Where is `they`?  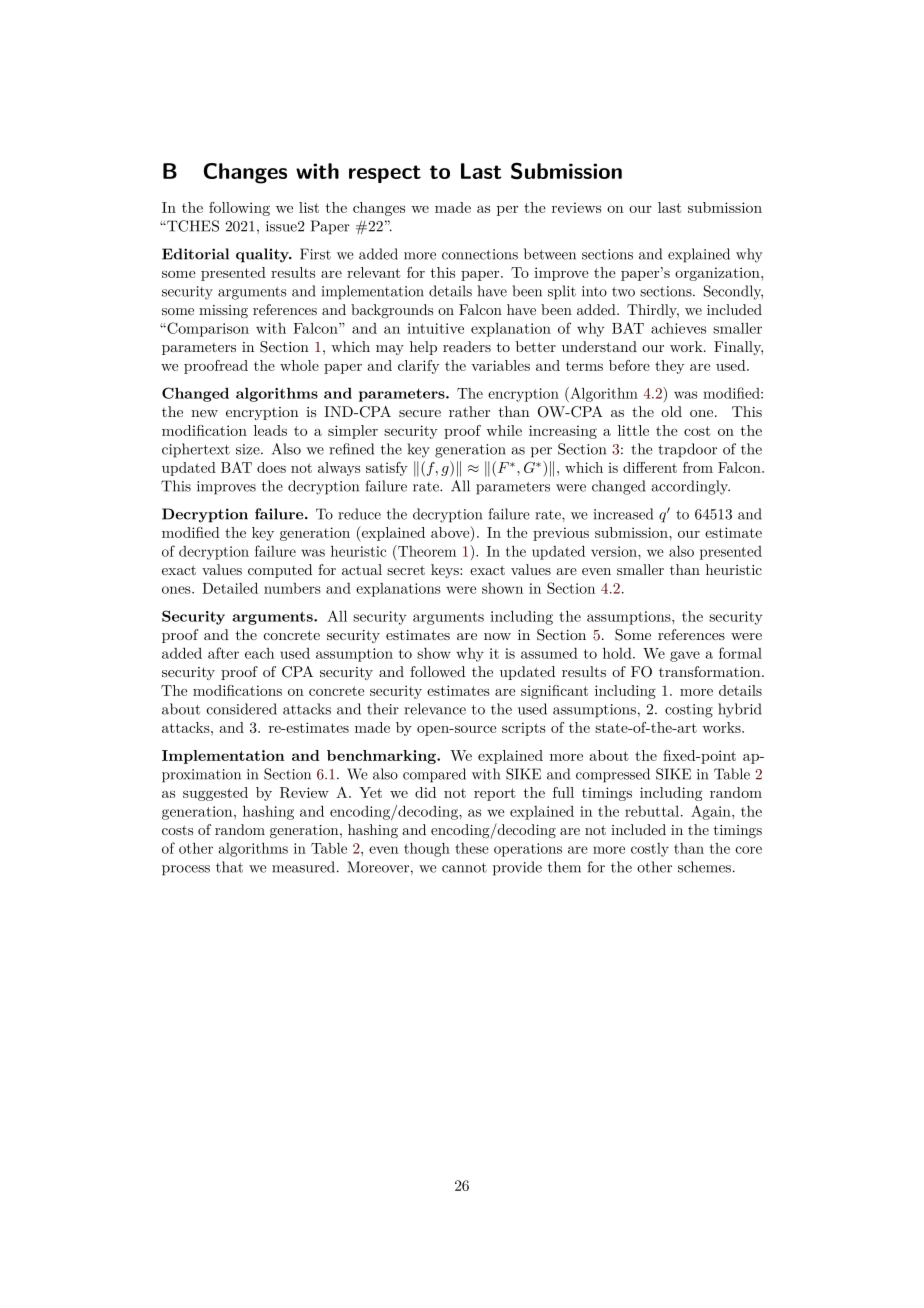 they is located at coordinates (669, 367).
